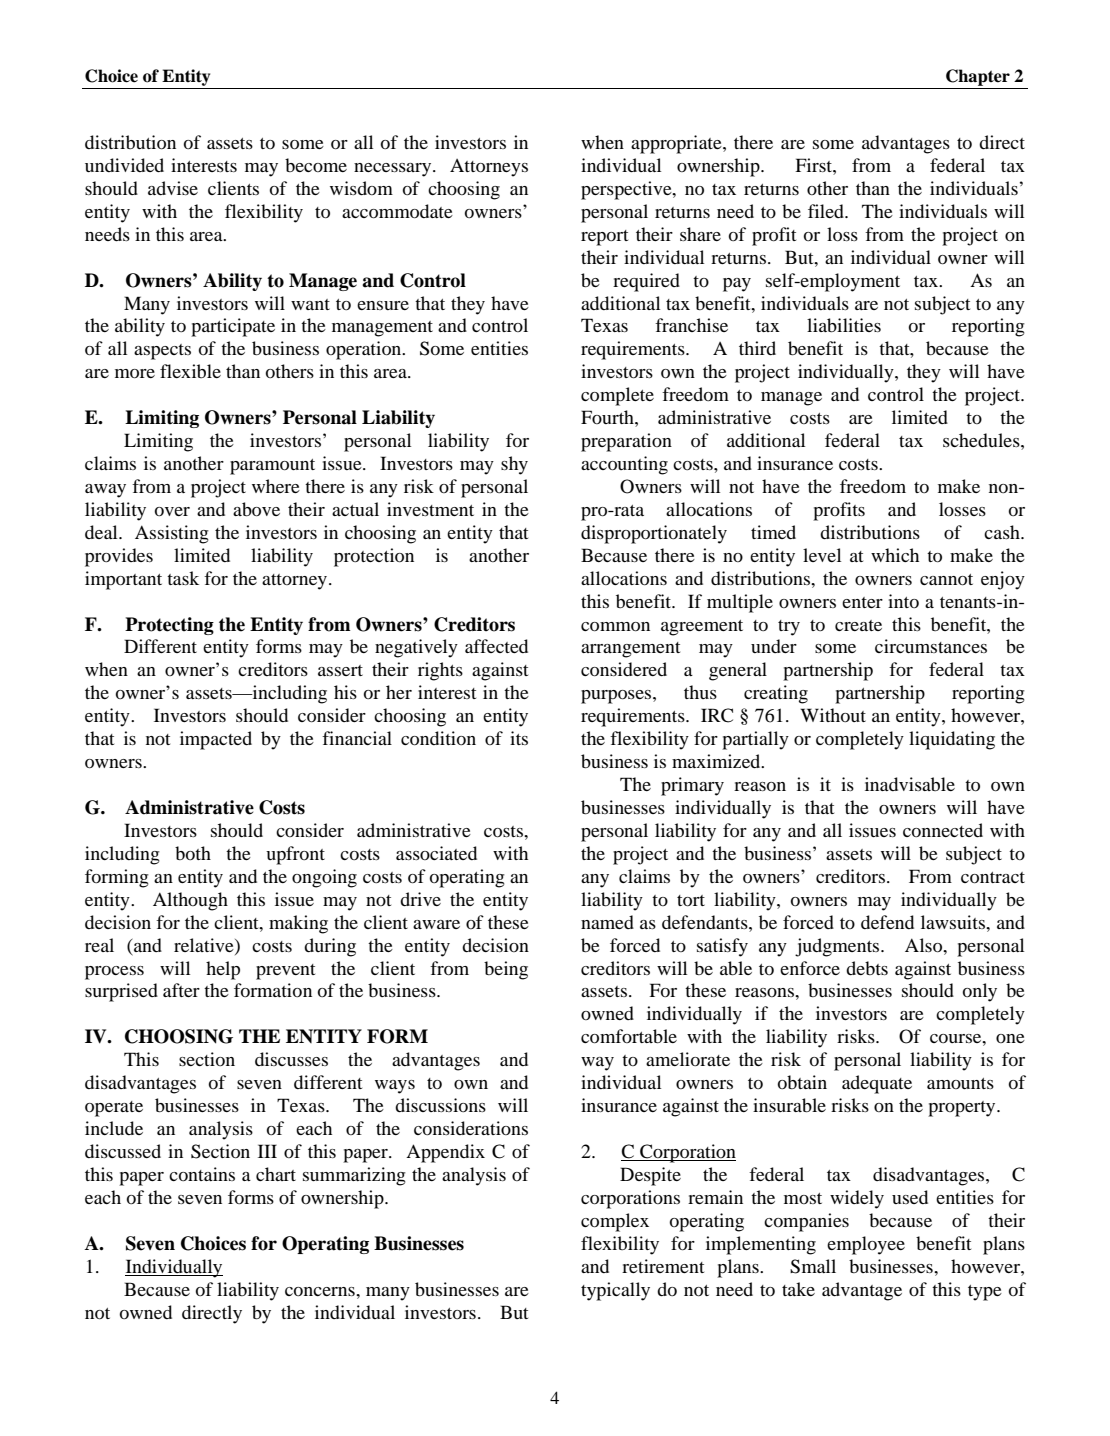 This page has width=1110, height=1436. Describe the element at coordinates (626, 442) in the page. I see `preparation` at that location.
